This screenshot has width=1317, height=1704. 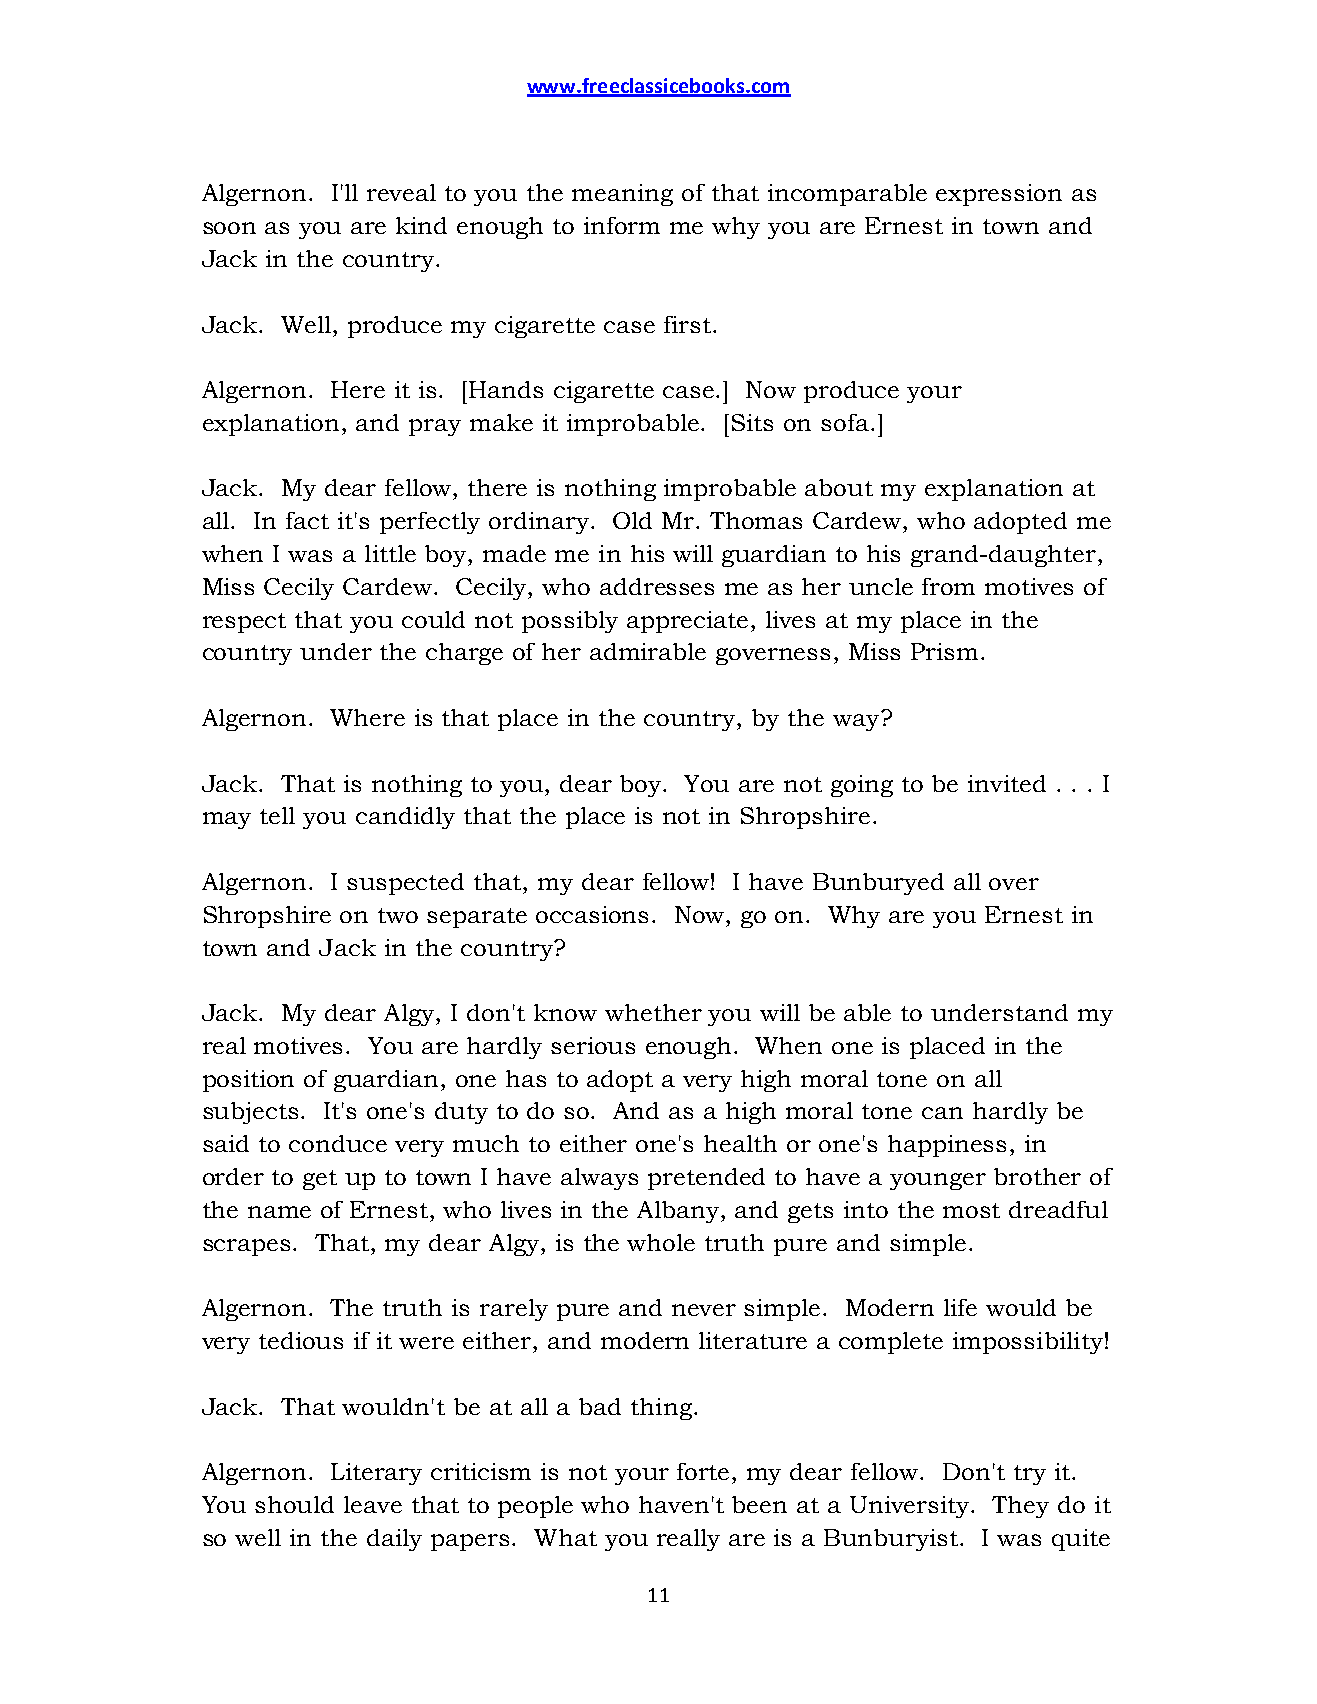 I want to click on forte, so click(x=705, y=1471).
